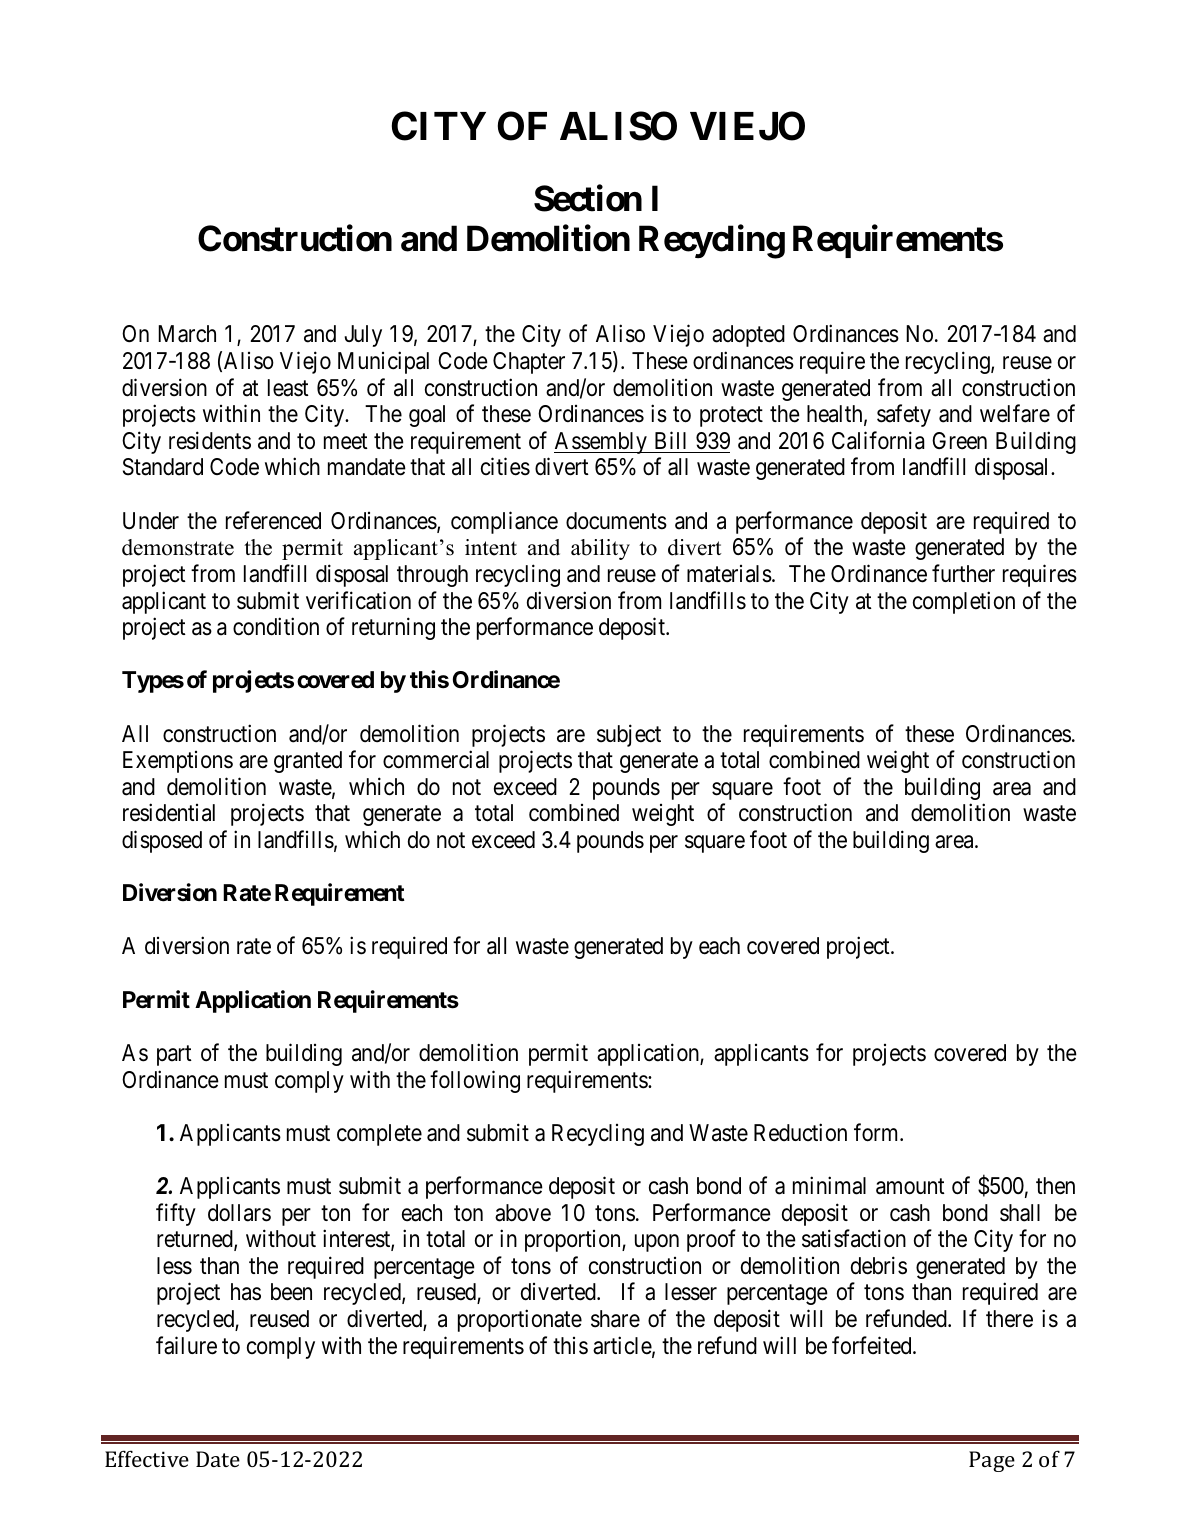 The width and height of the screenshot is (1180, 1527). Describe the element at coordinates (147, 1458) in the screenshot. I see `Effective` at that location.
